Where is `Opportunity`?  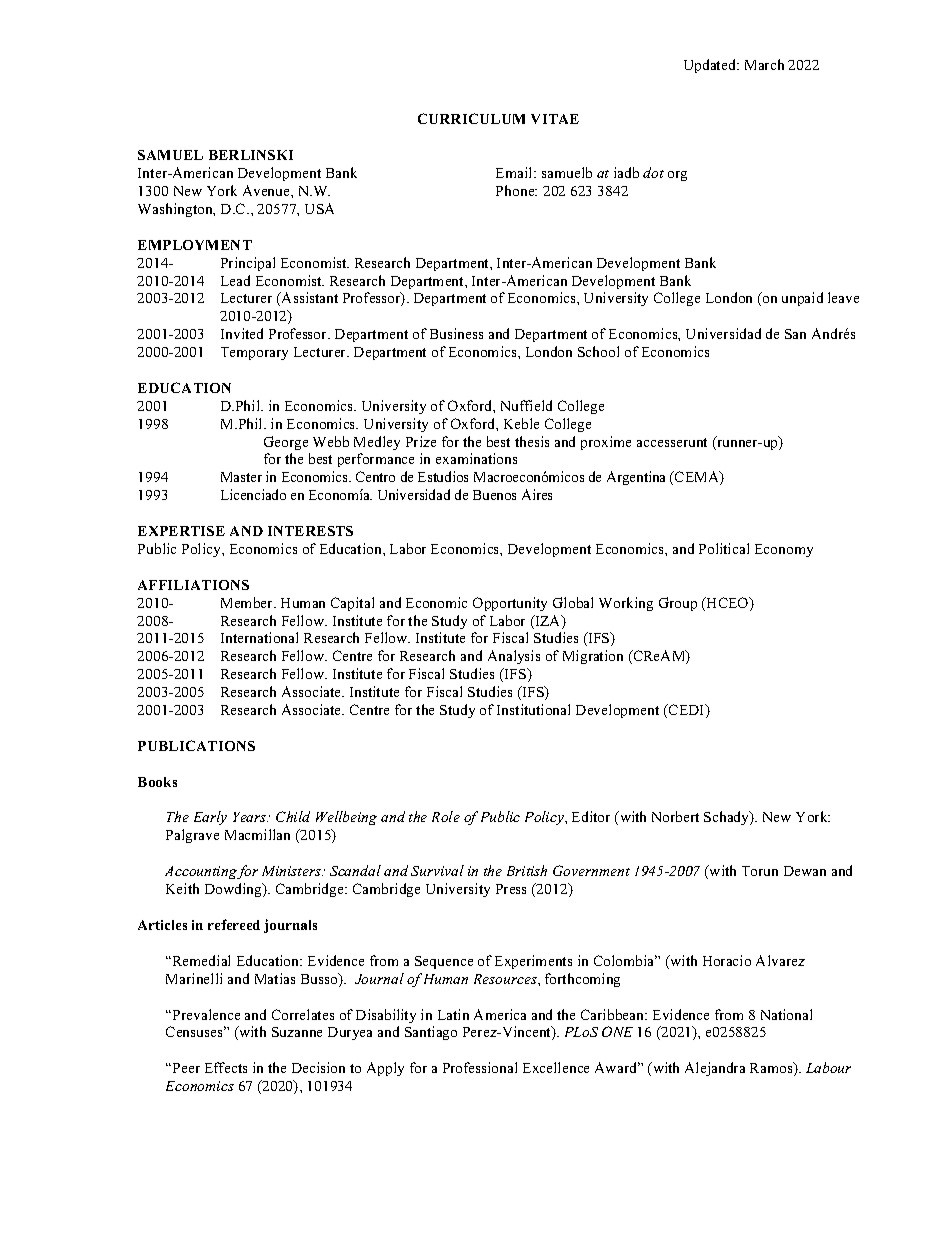 Opportunity is located at coordinates (510, 604).
